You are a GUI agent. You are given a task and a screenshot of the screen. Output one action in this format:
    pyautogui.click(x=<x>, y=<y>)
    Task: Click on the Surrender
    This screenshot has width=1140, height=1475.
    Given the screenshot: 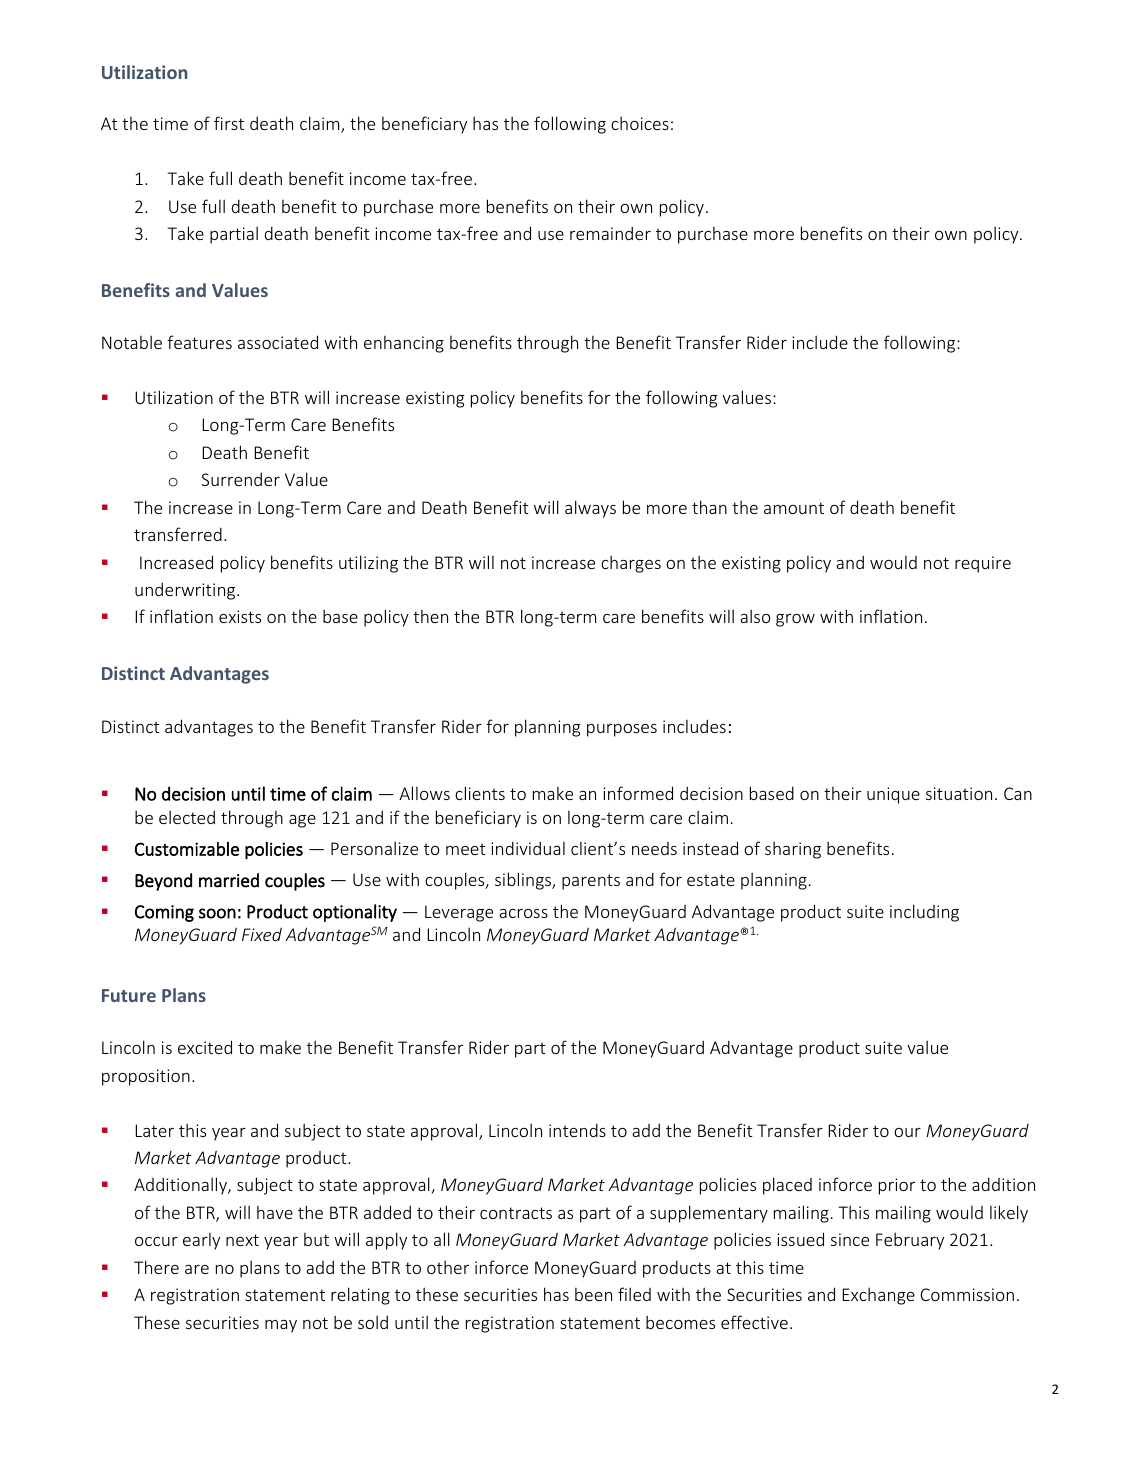 What is the action you would take?
    pyautogui.click(x=240, y=479)
